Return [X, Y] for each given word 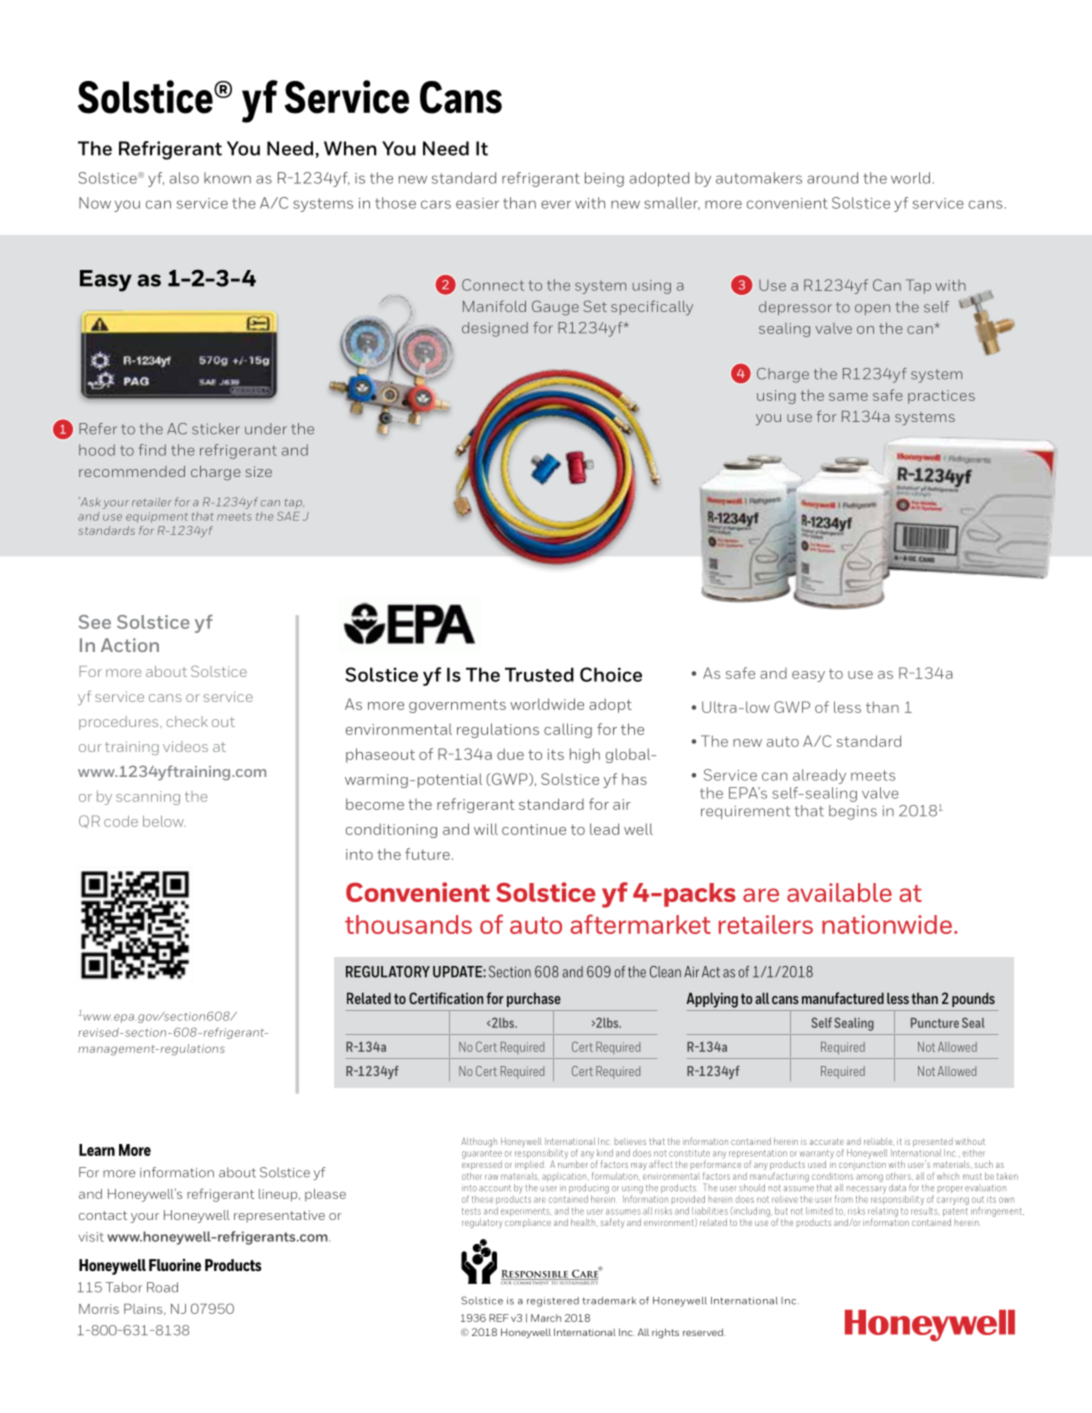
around [832, 178]
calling [568, 730]
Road [162, 1287]
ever [556, 204]
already [819, 776]
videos [185, 746]
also [184, 178]
